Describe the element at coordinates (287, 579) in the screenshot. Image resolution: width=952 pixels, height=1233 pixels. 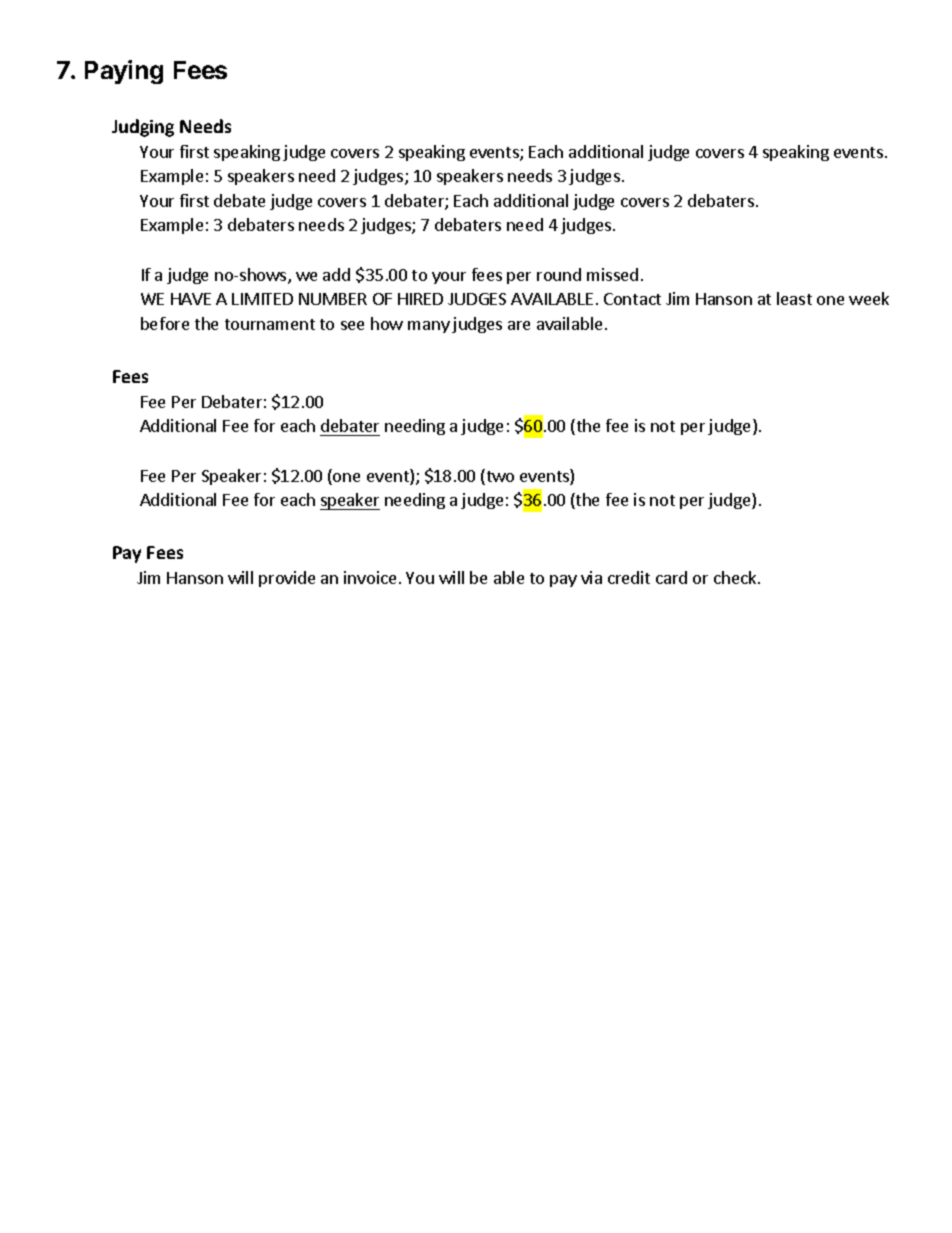
I see `provide` at that location.
